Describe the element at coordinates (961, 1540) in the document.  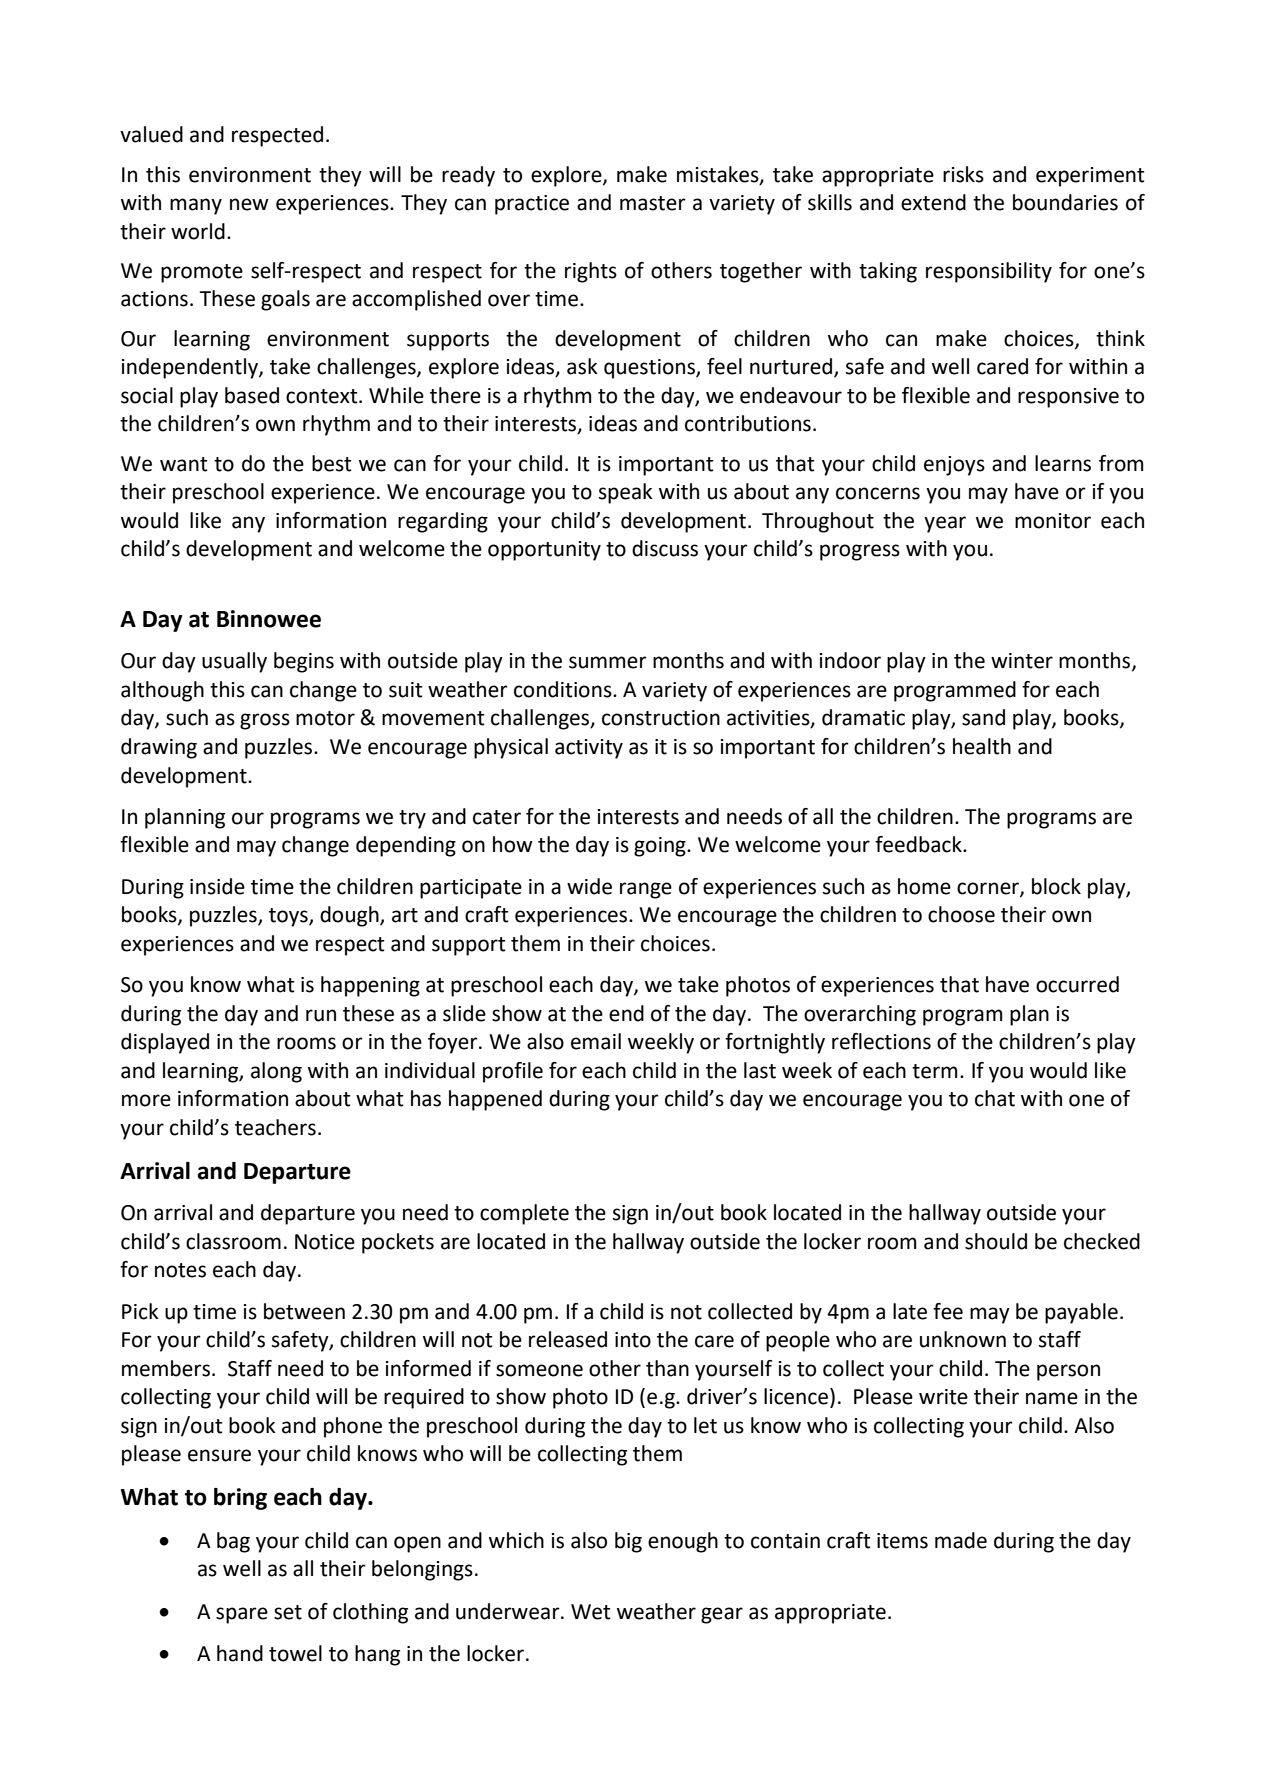
I see `made` at that location.
